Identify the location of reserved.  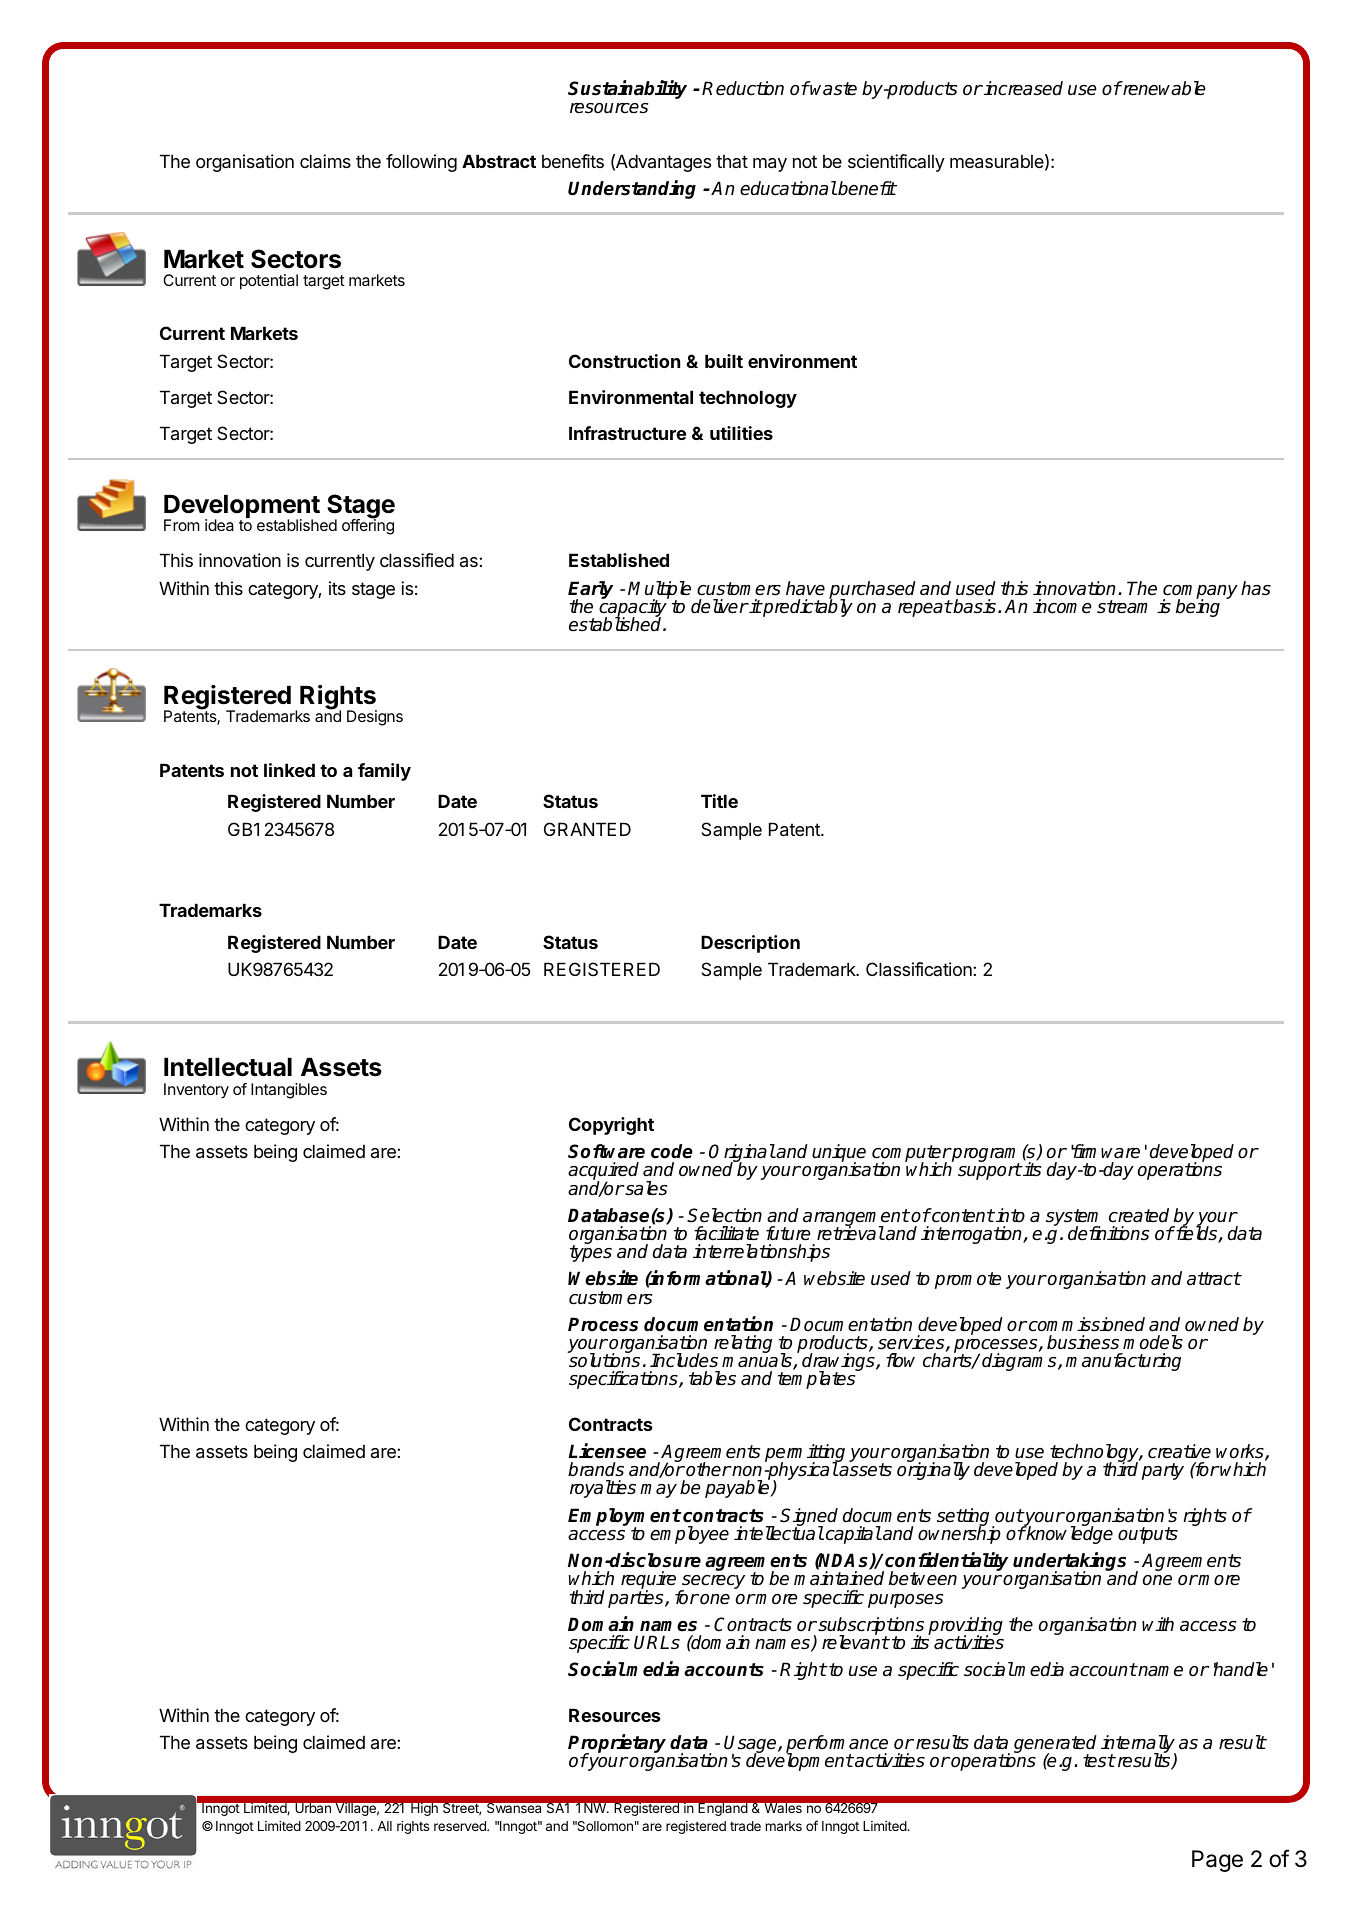
(461, 1826).
